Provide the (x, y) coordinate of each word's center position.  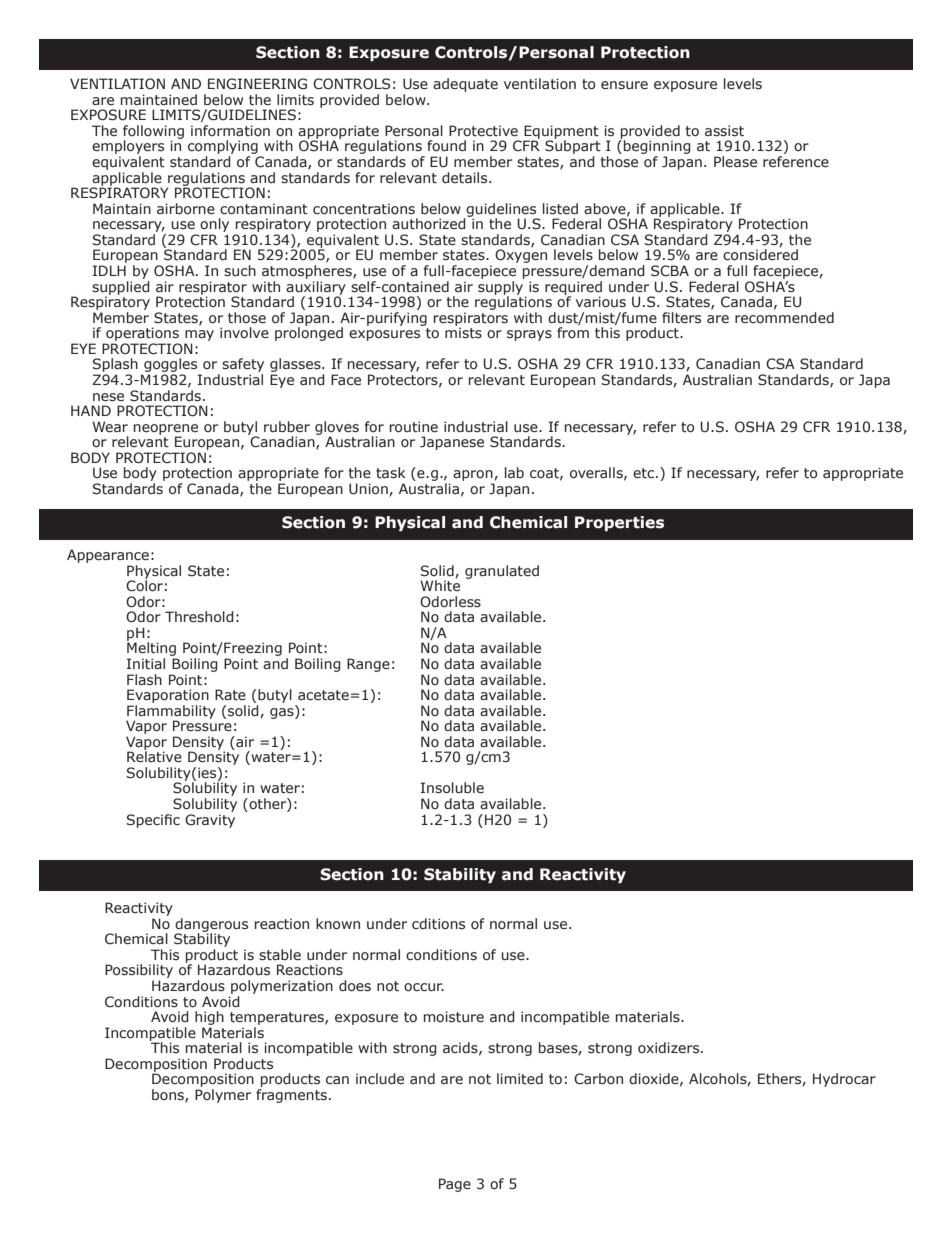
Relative (154, 755)
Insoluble (452, 788)
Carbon (598, 1079)
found (446, 145)
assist (724, 131)
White (440, 585)
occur (424, 987)
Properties (619, 523)
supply (502, 287)
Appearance (108, 556)
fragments (291, 1096)
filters (681, 318)
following (153, 133)
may (199, 337)
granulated (502, 572)
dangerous (211, 926)
